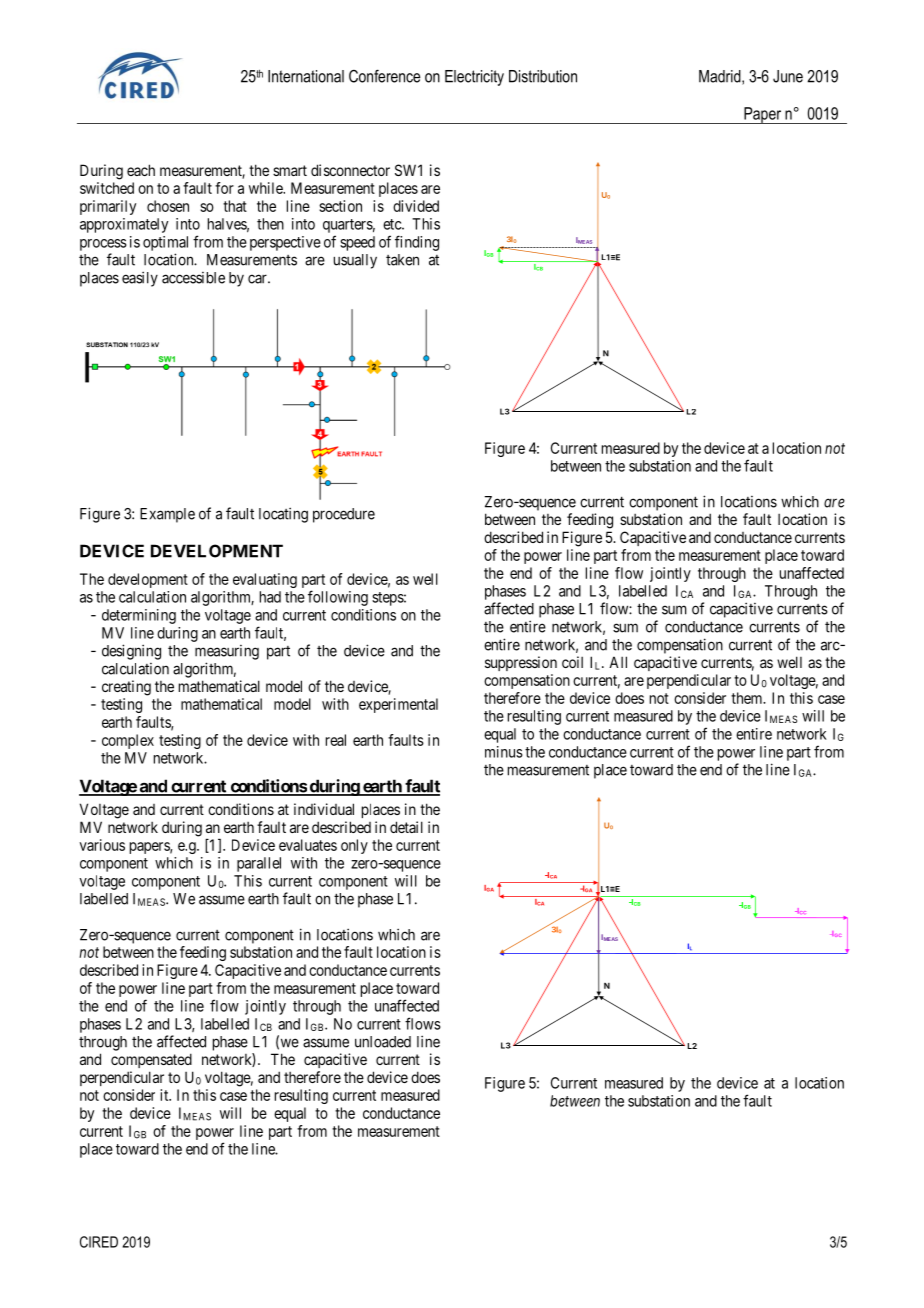 The width and height of the image is (924, 1308). Describe the element at coordinates (788, 76) in the image. I see `June` at that location.
